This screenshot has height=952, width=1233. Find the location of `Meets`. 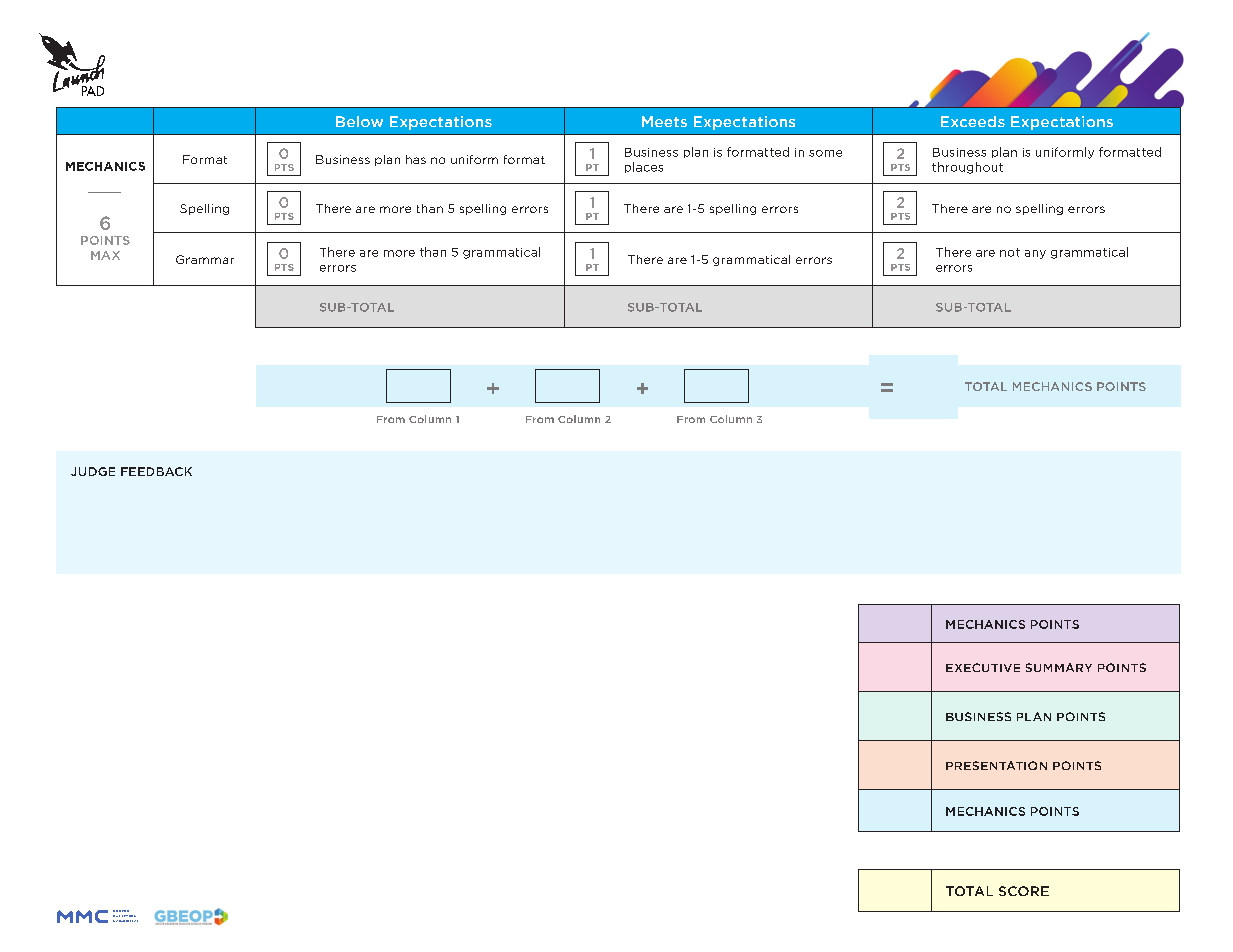

Meets is located at coordinates (664, 121).
